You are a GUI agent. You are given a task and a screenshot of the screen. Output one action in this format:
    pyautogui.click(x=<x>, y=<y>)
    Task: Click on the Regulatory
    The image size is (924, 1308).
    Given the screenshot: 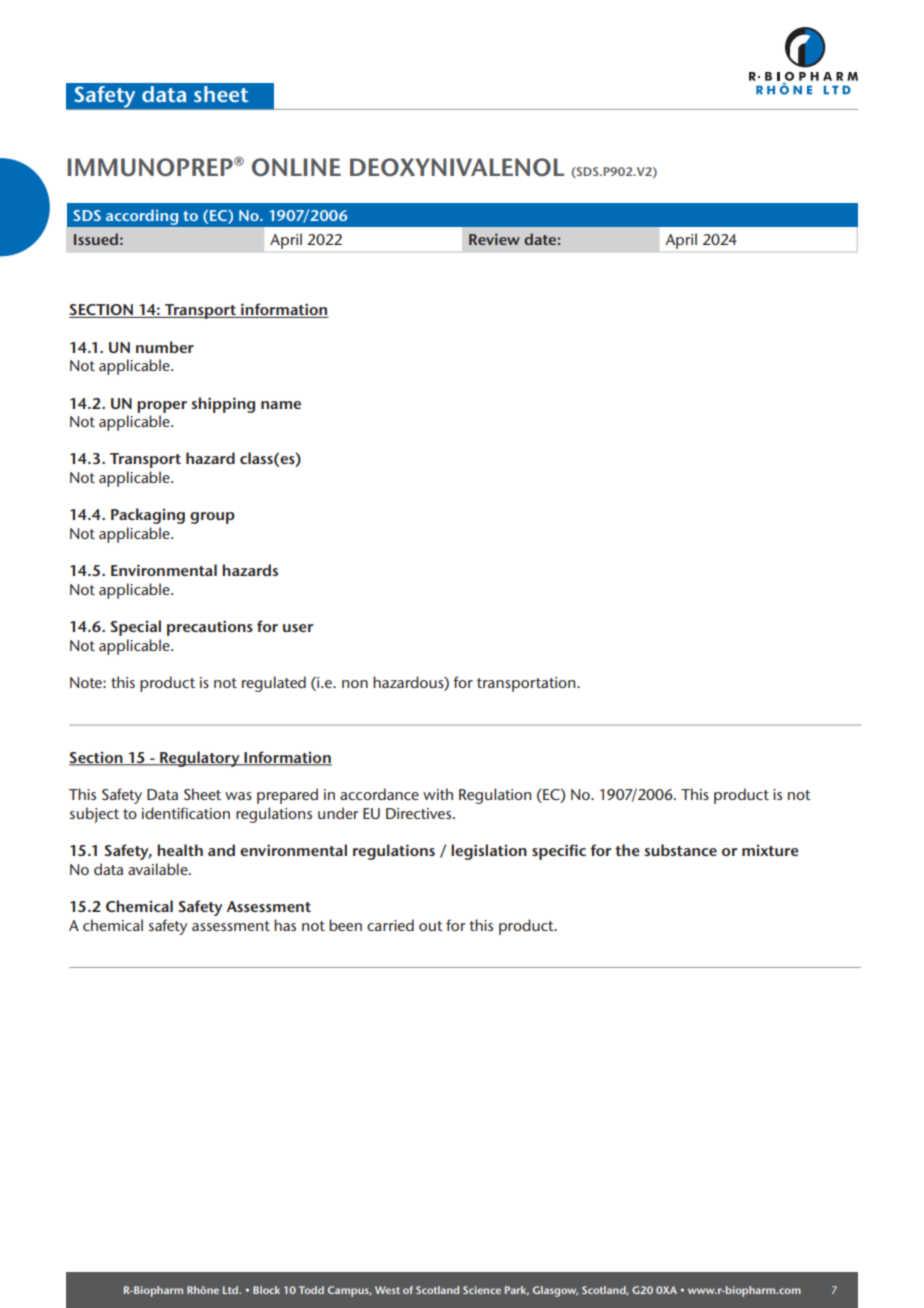 What is the action you would take?
    pyautogui.click(x=200, y=759)
